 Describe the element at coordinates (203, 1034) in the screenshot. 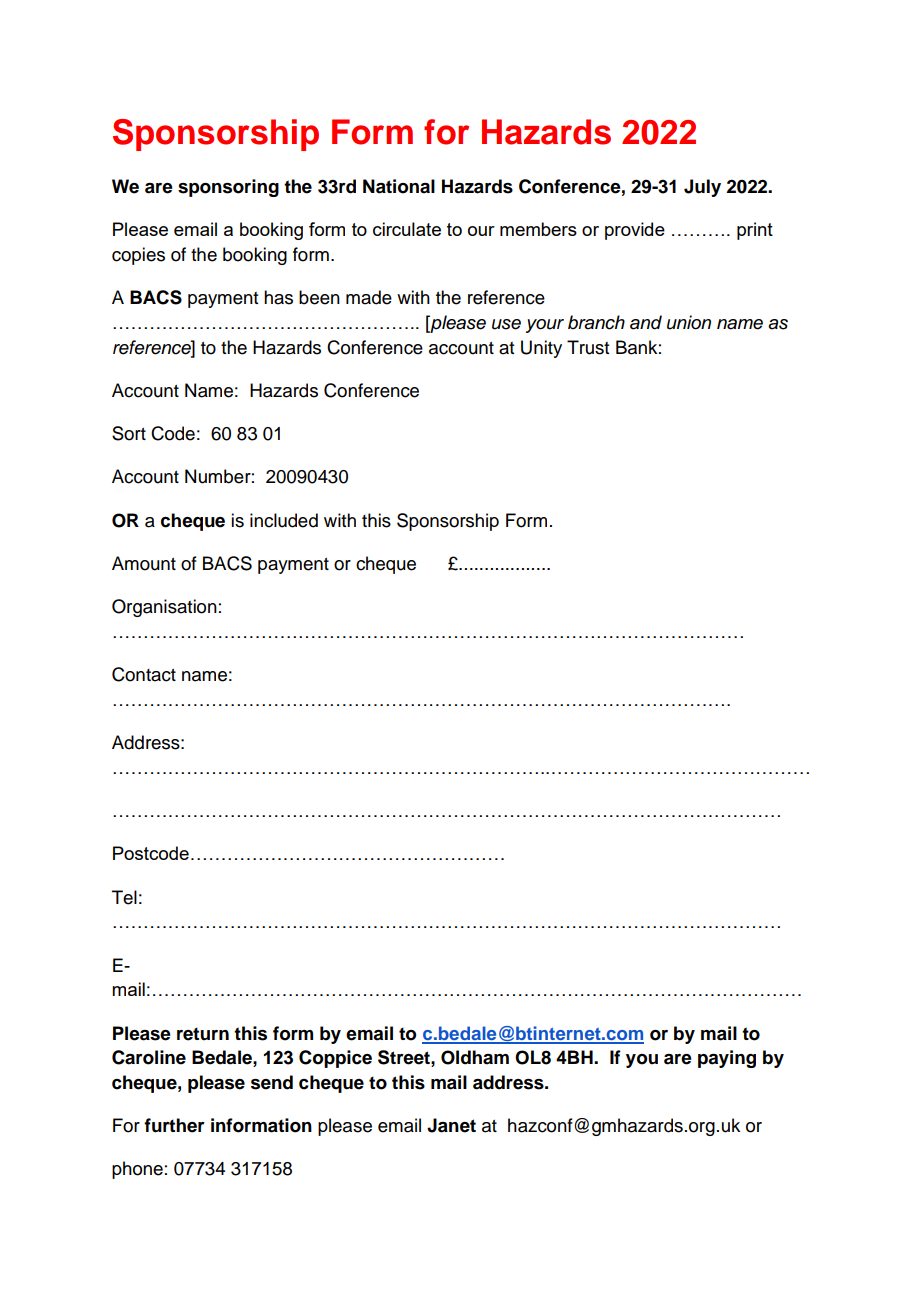

I see `return` at that location.
